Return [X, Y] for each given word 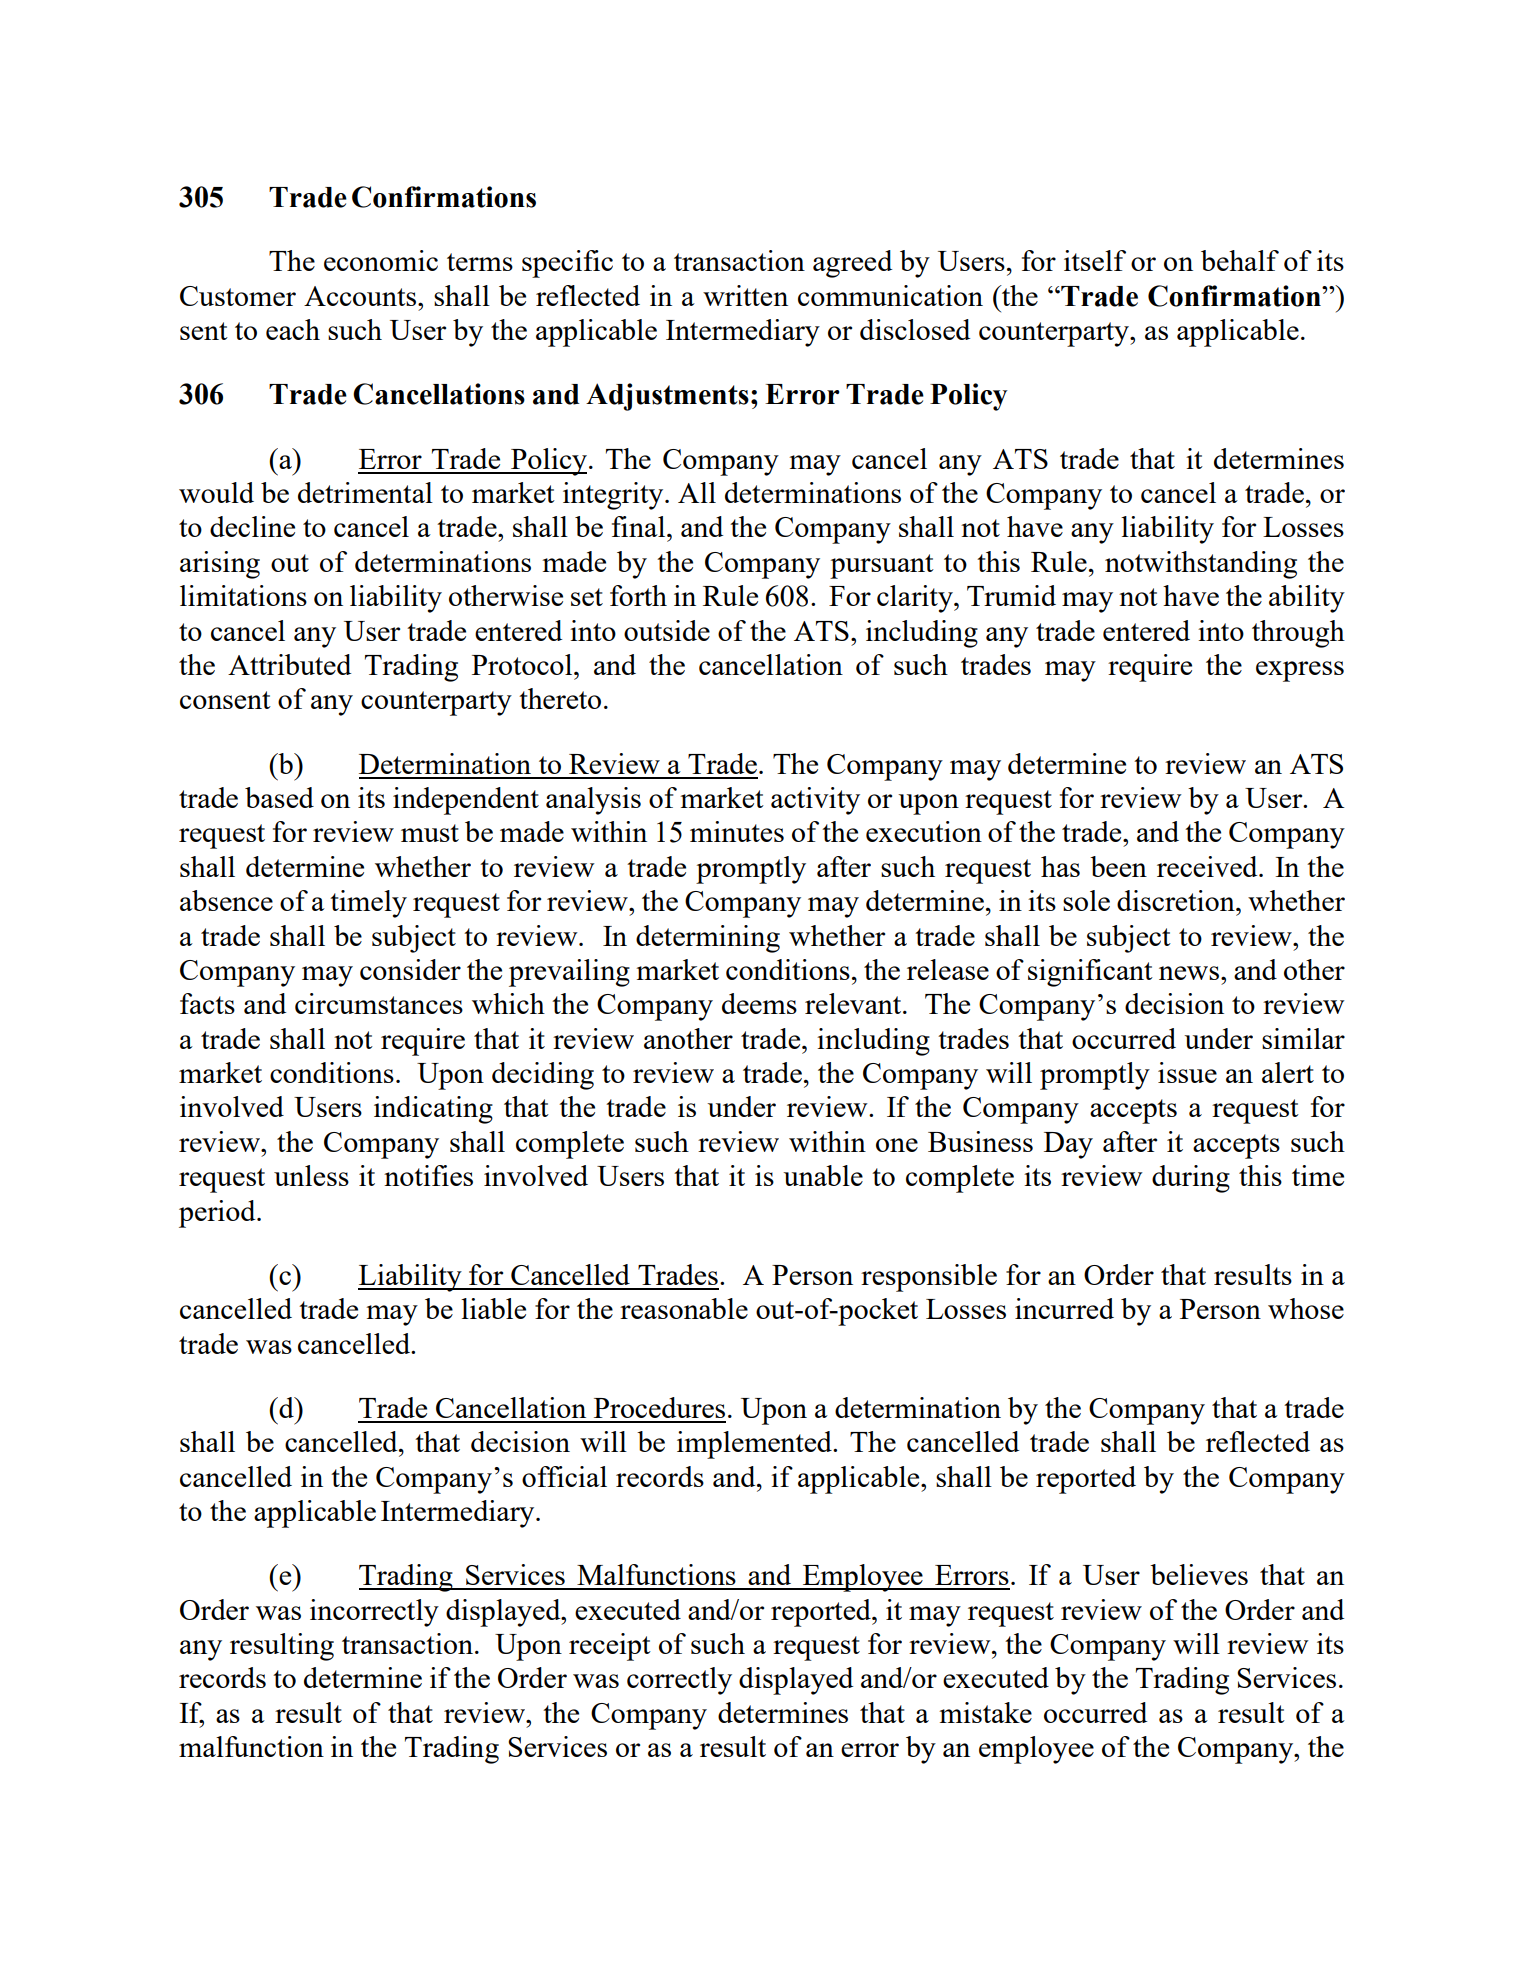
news [1189, 973]
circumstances [379, 1003]
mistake [985, 1712]
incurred [1064, 1308]
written [745, 295]
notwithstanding [1201, 565]
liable [493, 1308]
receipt [610, 1647]
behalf [1240, 260]
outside [667, 630]
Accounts [361, 296]
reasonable [684, 1308]
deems [759, 1003]
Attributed [289, 664]
